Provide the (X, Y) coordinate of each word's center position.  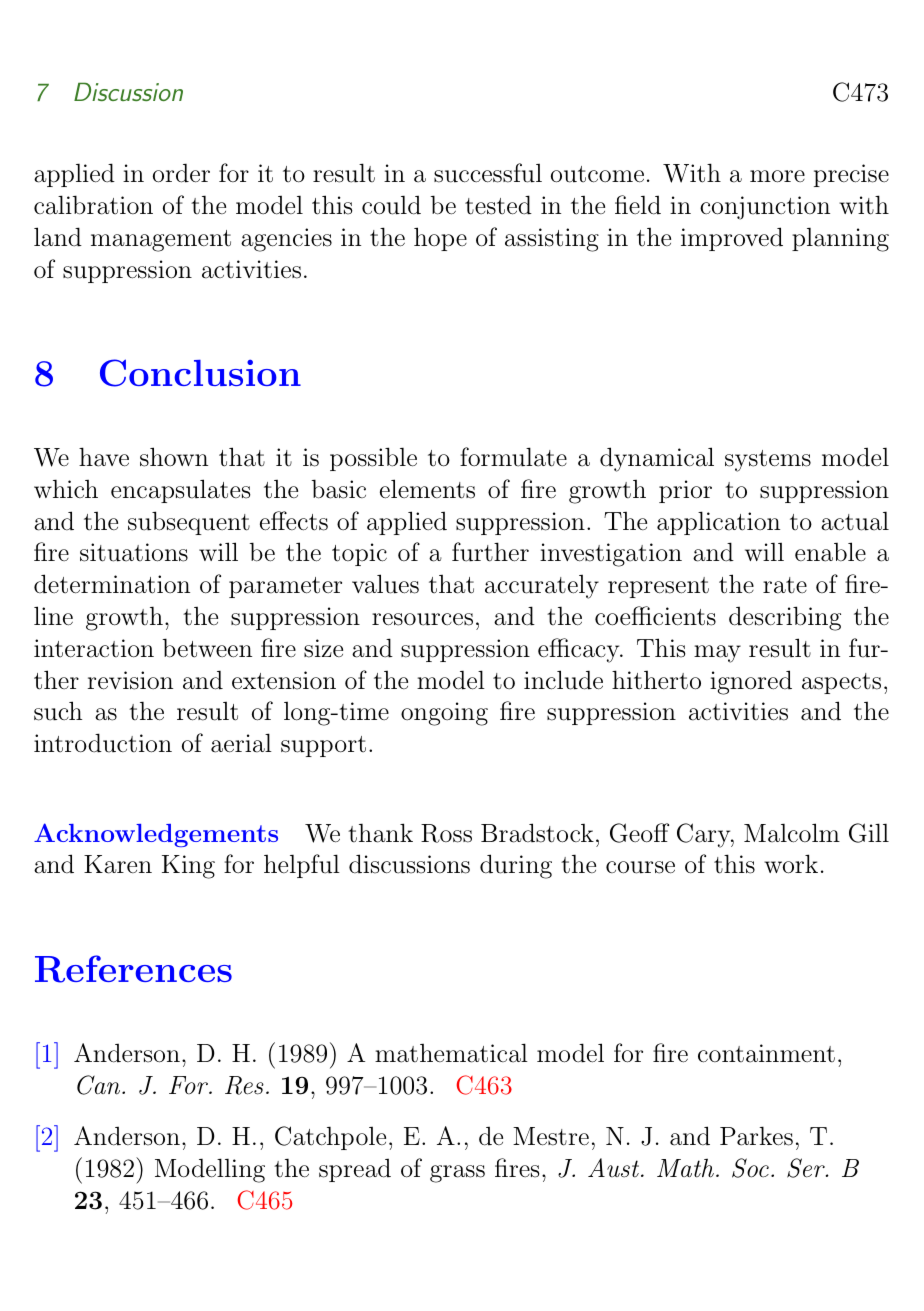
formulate (513, 457)
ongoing (444, 714)
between (207, 648)
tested (498, 205)
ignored (751, 682)
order (181, 173)
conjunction (765, 208)
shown (174, 457)
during (516, 866)
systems (768, 461)
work (791, 864)
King (188, 867)
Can (100, 1085)
